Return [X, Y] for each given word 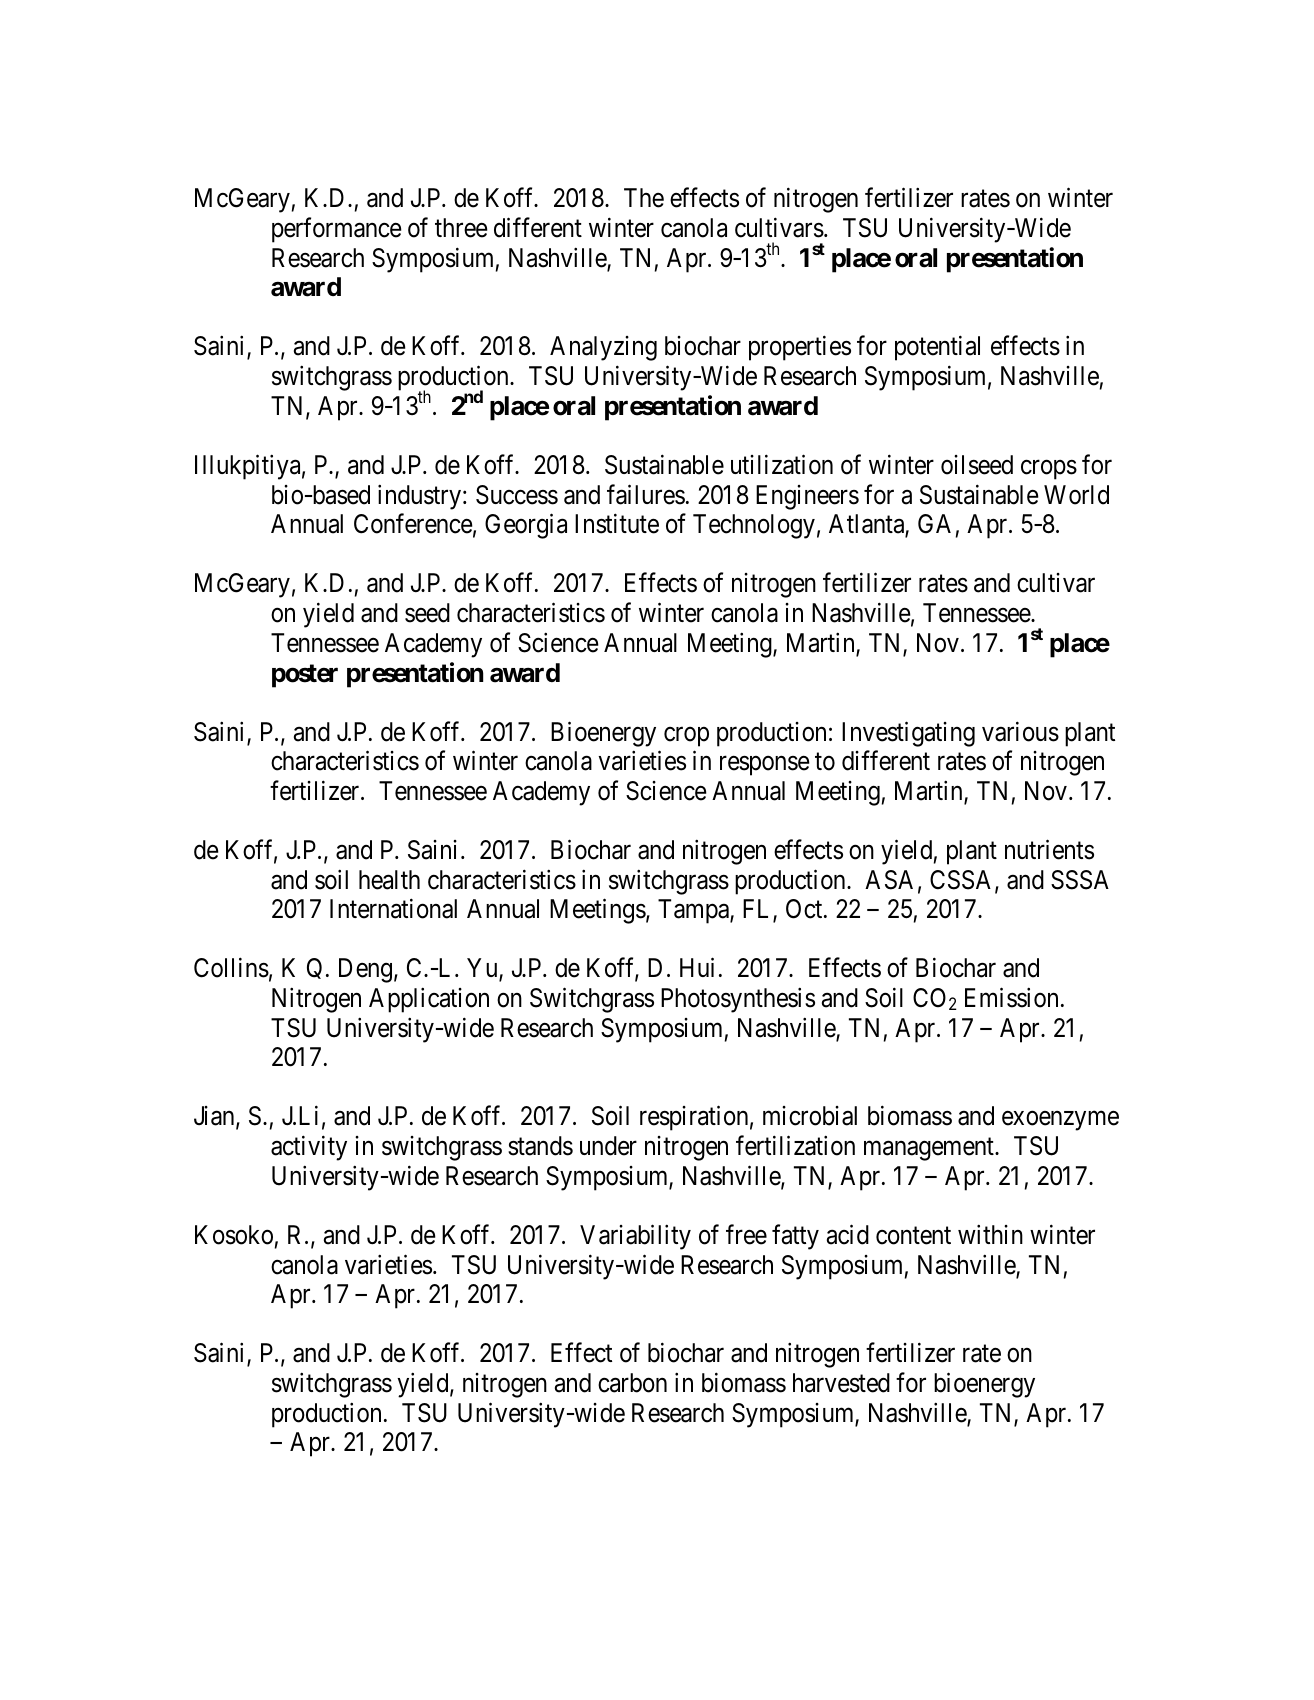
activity [309, 1148]
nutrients [1049, 849]
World [1076, 495]
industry [419, 497]
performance [337, 230]
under [608, 1146]
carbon [632, 1383]
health [389, 880]
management [930, 1149]
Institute [617, 524]
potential [937, 348]
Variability [635, 1237]
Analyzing [603, 348]
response [765, 766]
